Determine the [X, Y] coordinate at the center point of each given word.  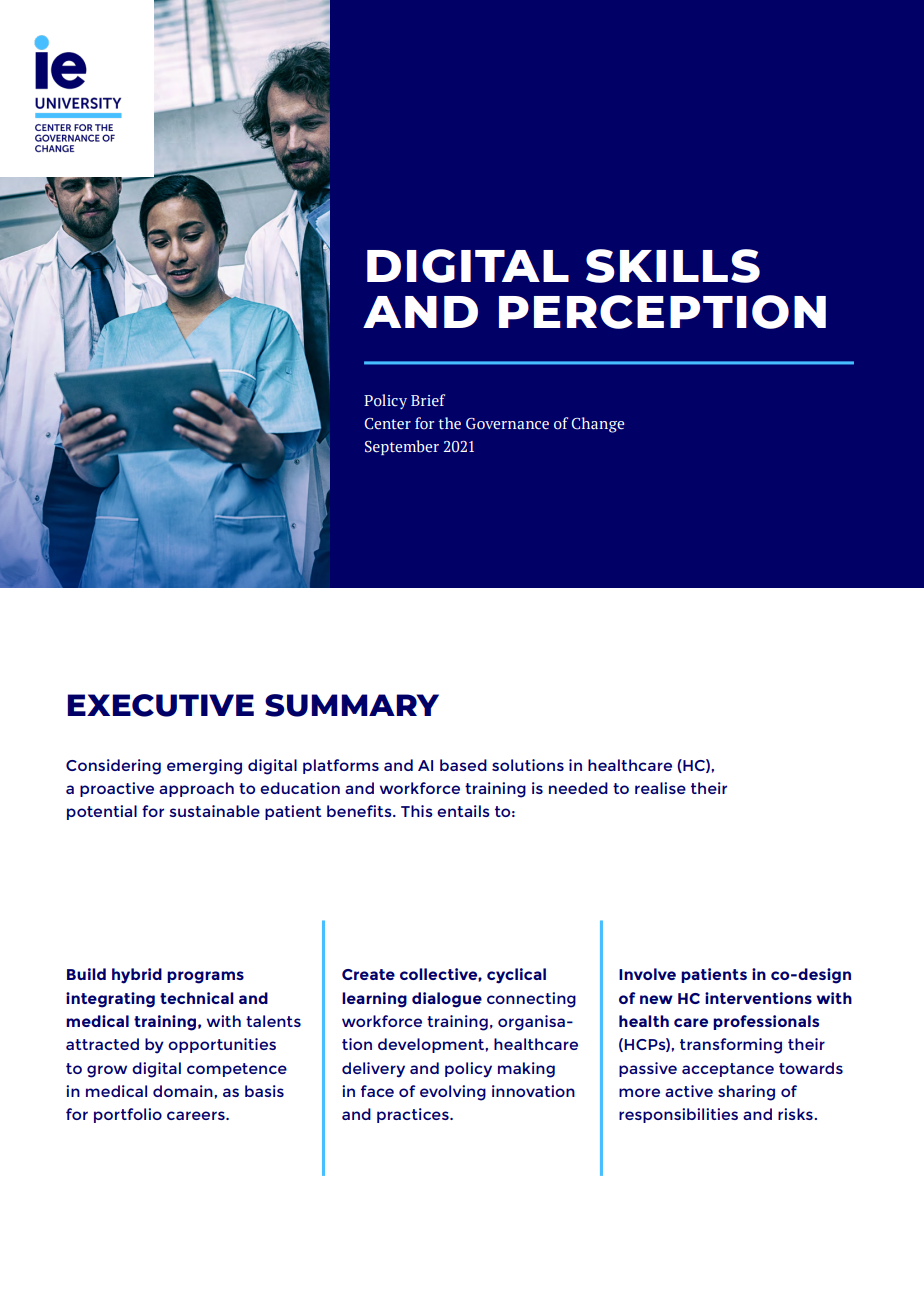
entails [463, 811]
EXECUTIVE [161, 705]
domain [183, 1091]
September [402, 447]
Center [388, 424]
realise [660, 788]
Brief [428, 400]
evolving [453, 1093]
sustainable [214, 811]
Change [598, 425]
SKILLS [673, 266]
